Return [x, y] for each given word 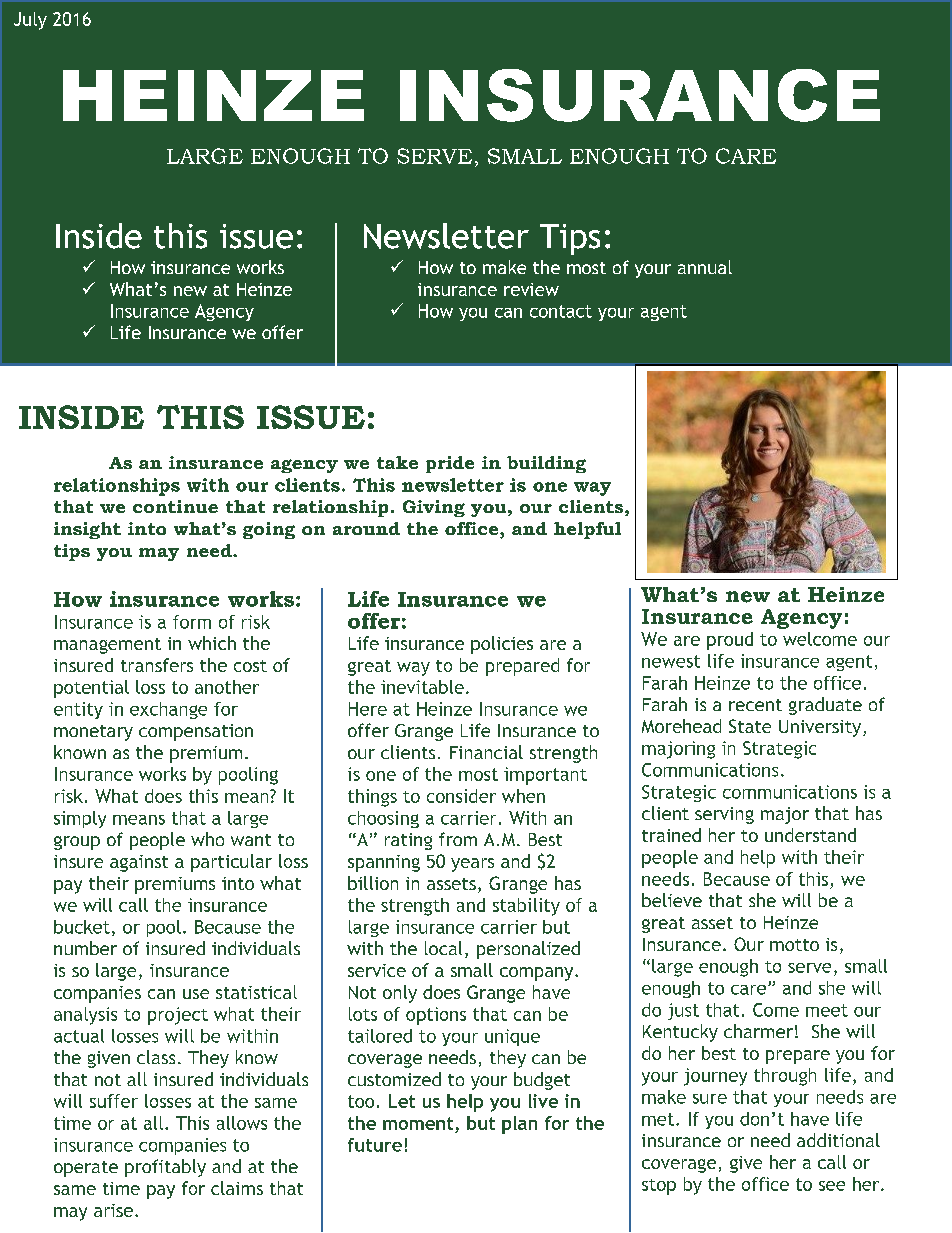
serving [724, 815]
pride [450, 464]
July [30, 21]
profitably [165, 1168]
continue [175, 506]
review [531, 289]
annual [705, 267]
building [546, 464]
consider [461, 796]
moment [418, 1123]
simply [80, 819]
